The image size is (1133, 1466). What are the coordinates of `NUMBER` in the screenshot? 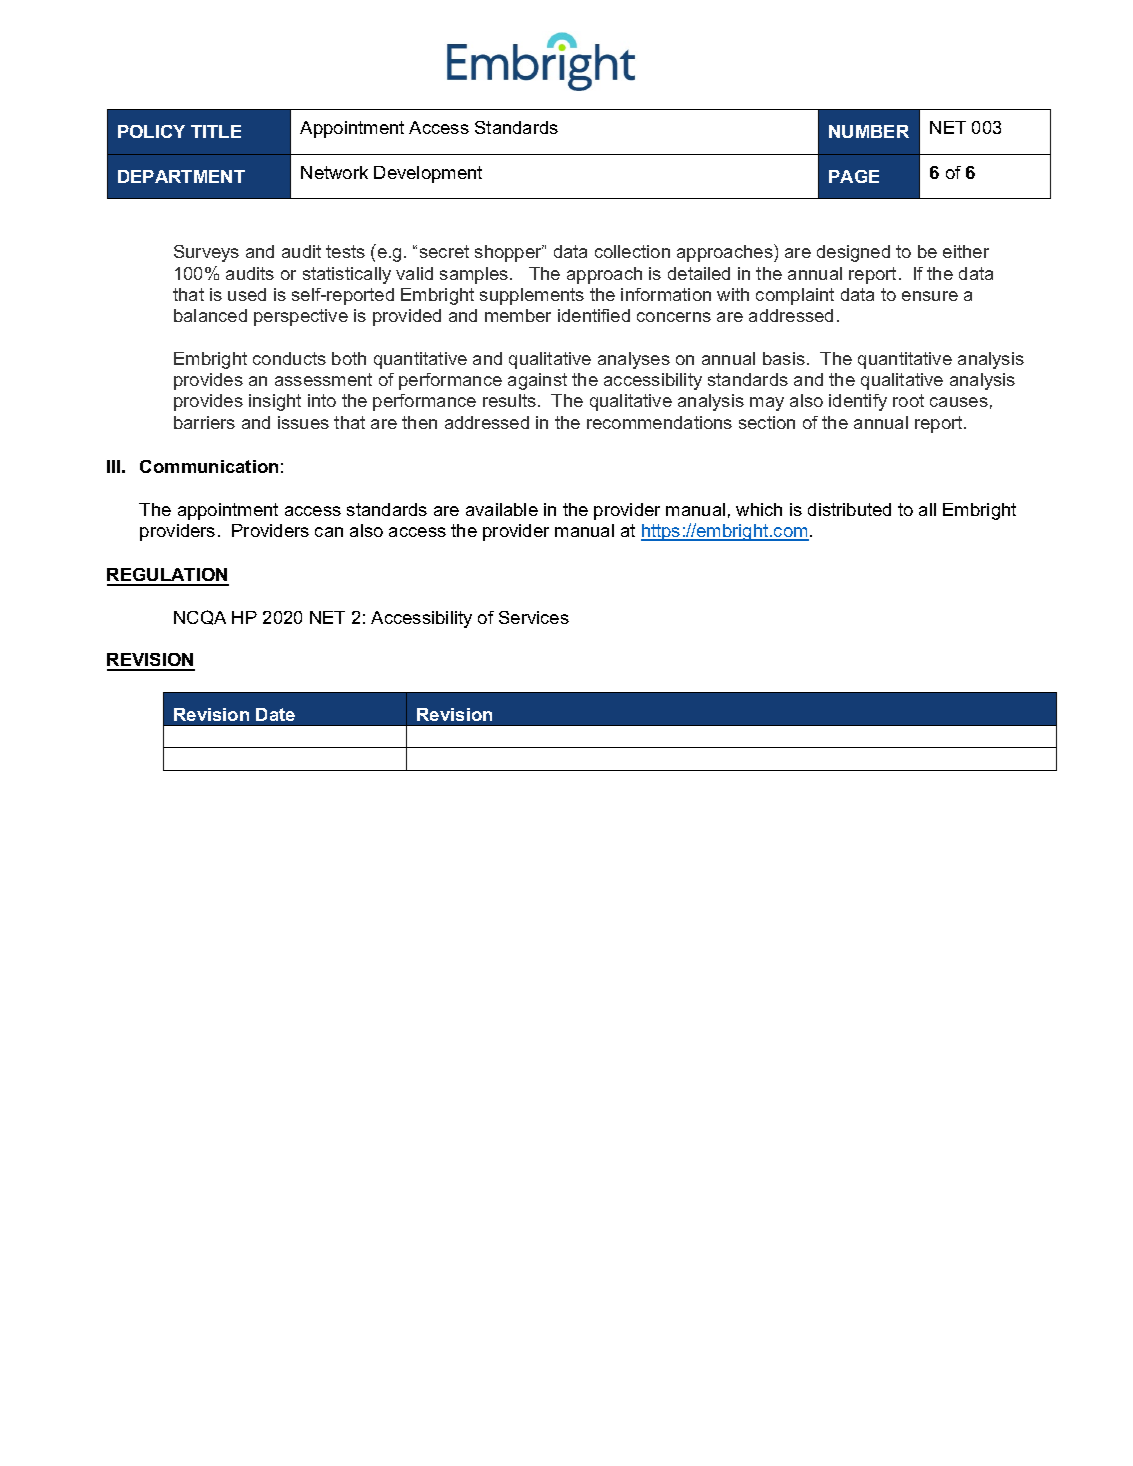 It's located at (869, 131).
